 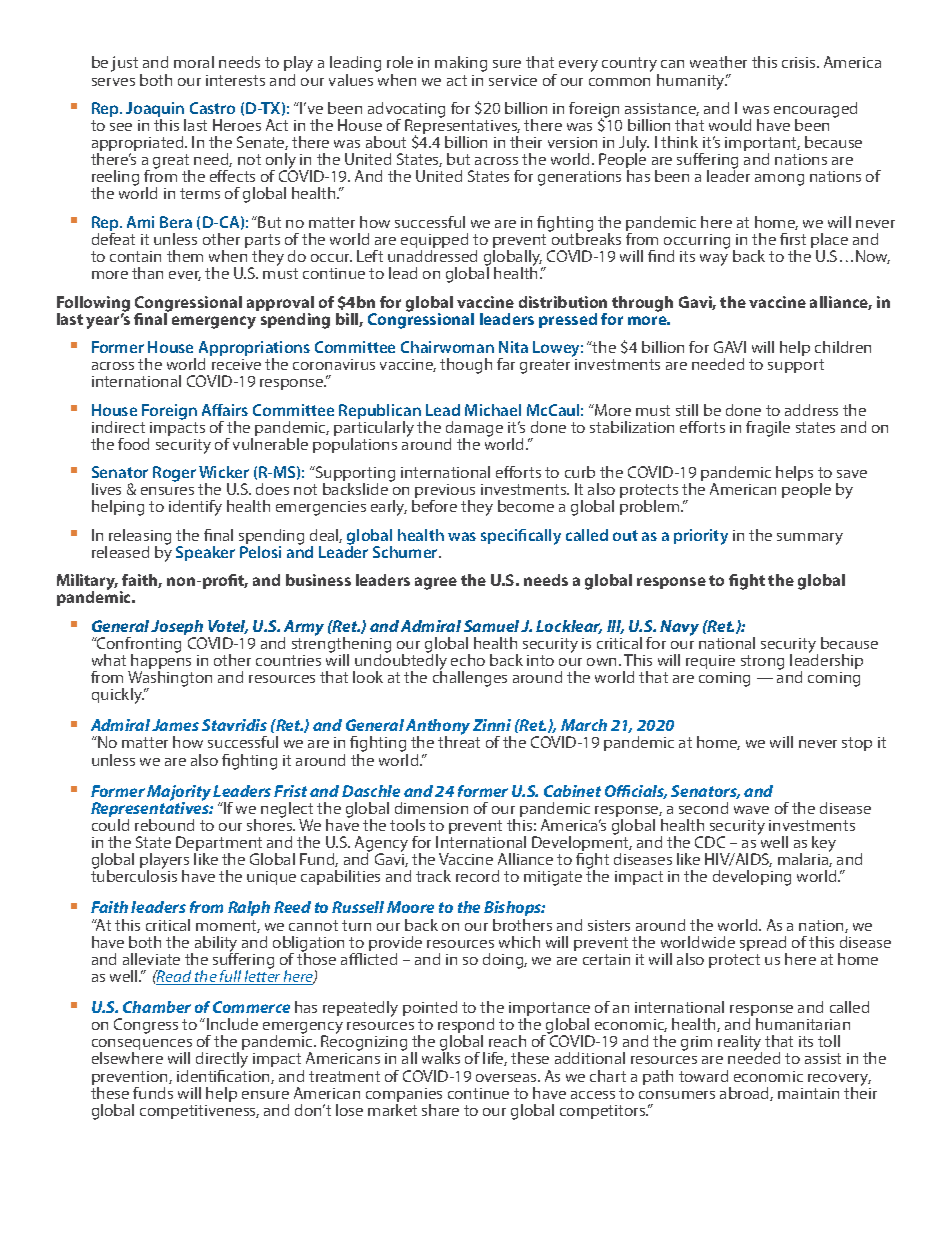 I want to click on summary, so click(x=810, y=539).
